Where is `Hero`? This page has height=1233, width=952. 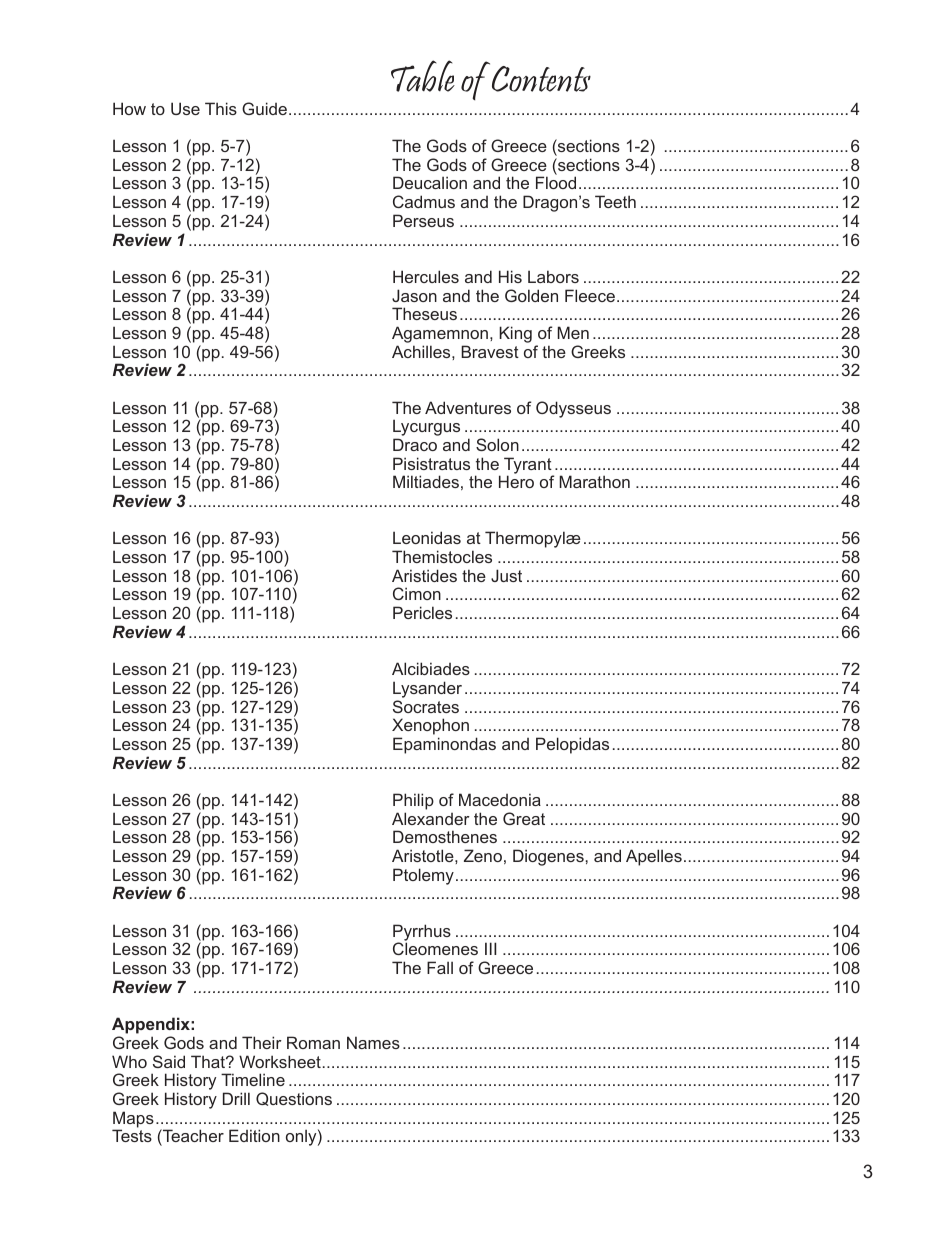 Hero is located at coordinates (516, 481).
